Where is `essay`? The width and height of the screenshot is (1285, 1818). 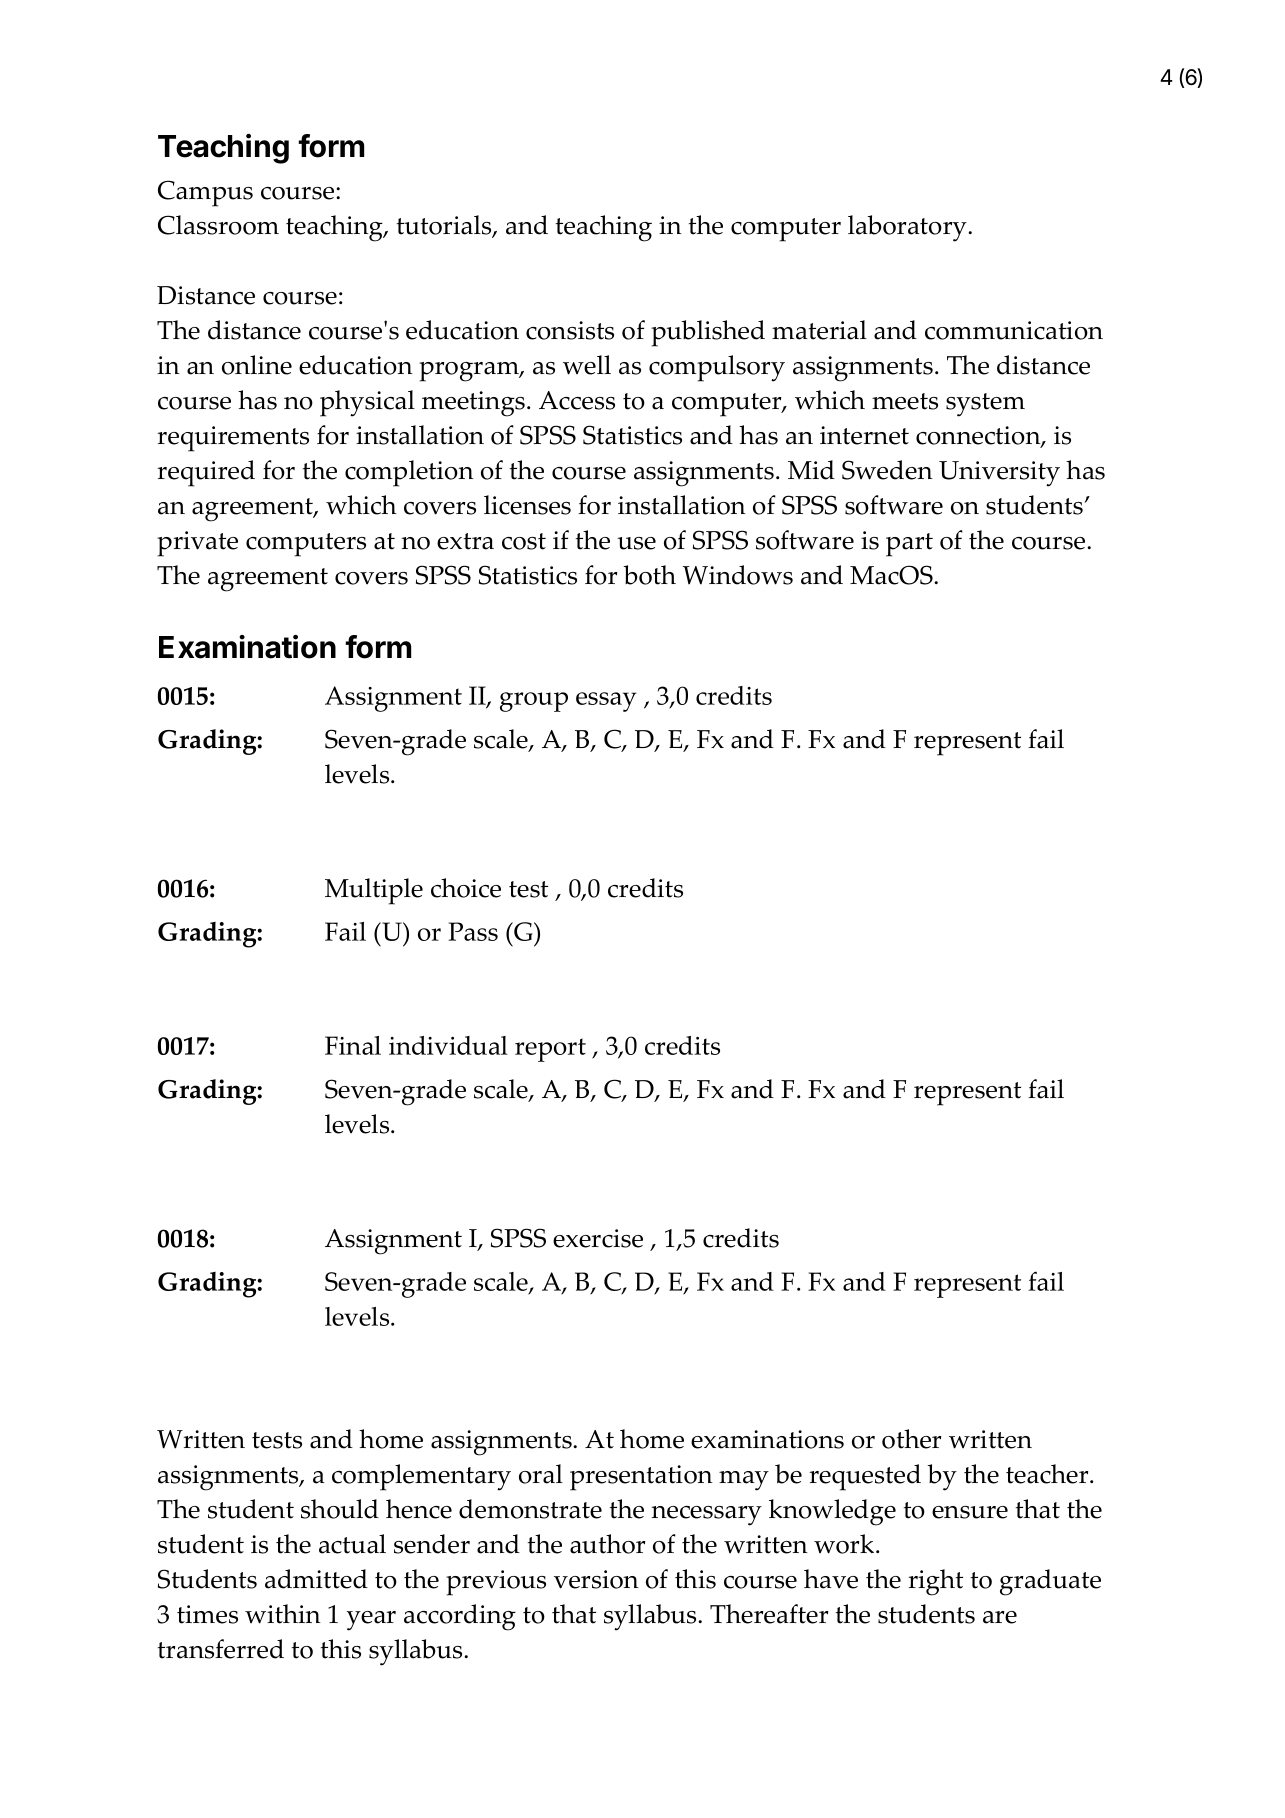
essay is located at coordinates (606, 702).
